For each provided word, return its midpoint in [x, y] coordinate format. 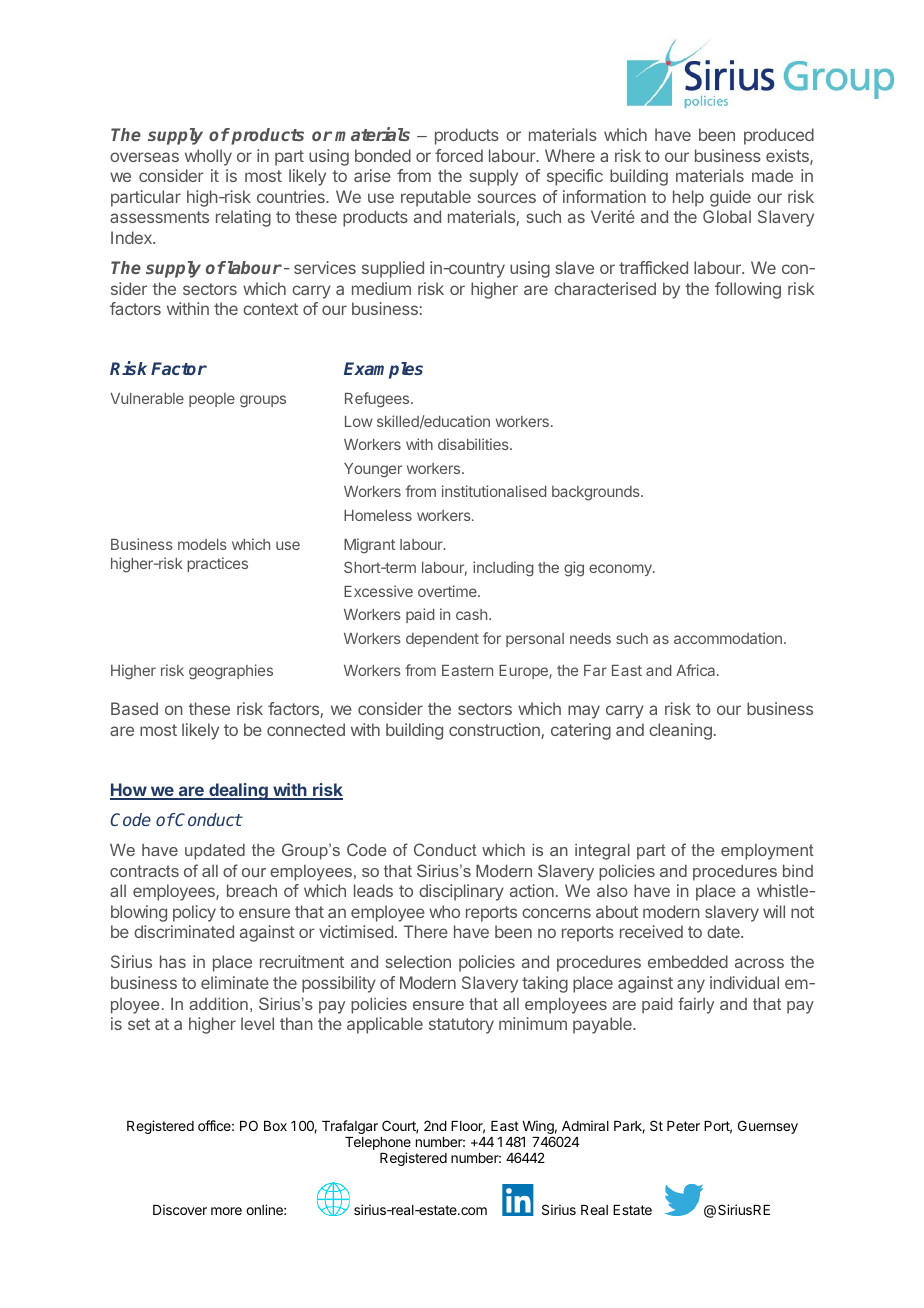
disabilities [474, 444]
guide [730, 198]
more [226, 1211]
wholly [208, 157]
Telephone [378, 1145]
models [202, 544]
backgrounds [597, 493]
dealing [238, 791]
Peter [683, 1126]
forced [459, 155]
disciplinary [461, 892]
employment [767, 852]
